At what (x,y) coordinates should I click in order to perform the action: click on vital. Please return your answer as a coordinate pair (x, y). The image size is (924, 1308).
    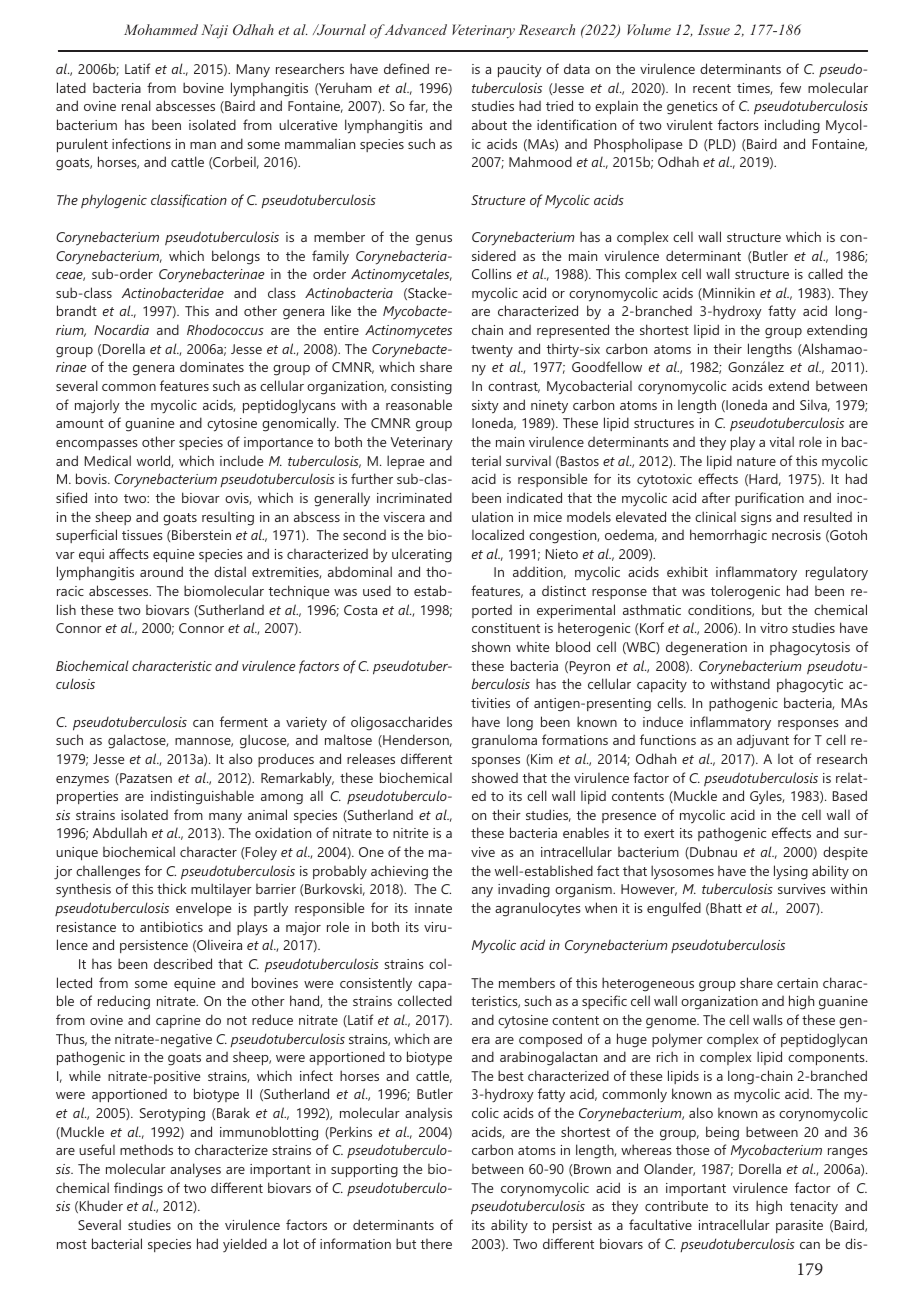
    Looking at the image, I should click on (782, 441).
